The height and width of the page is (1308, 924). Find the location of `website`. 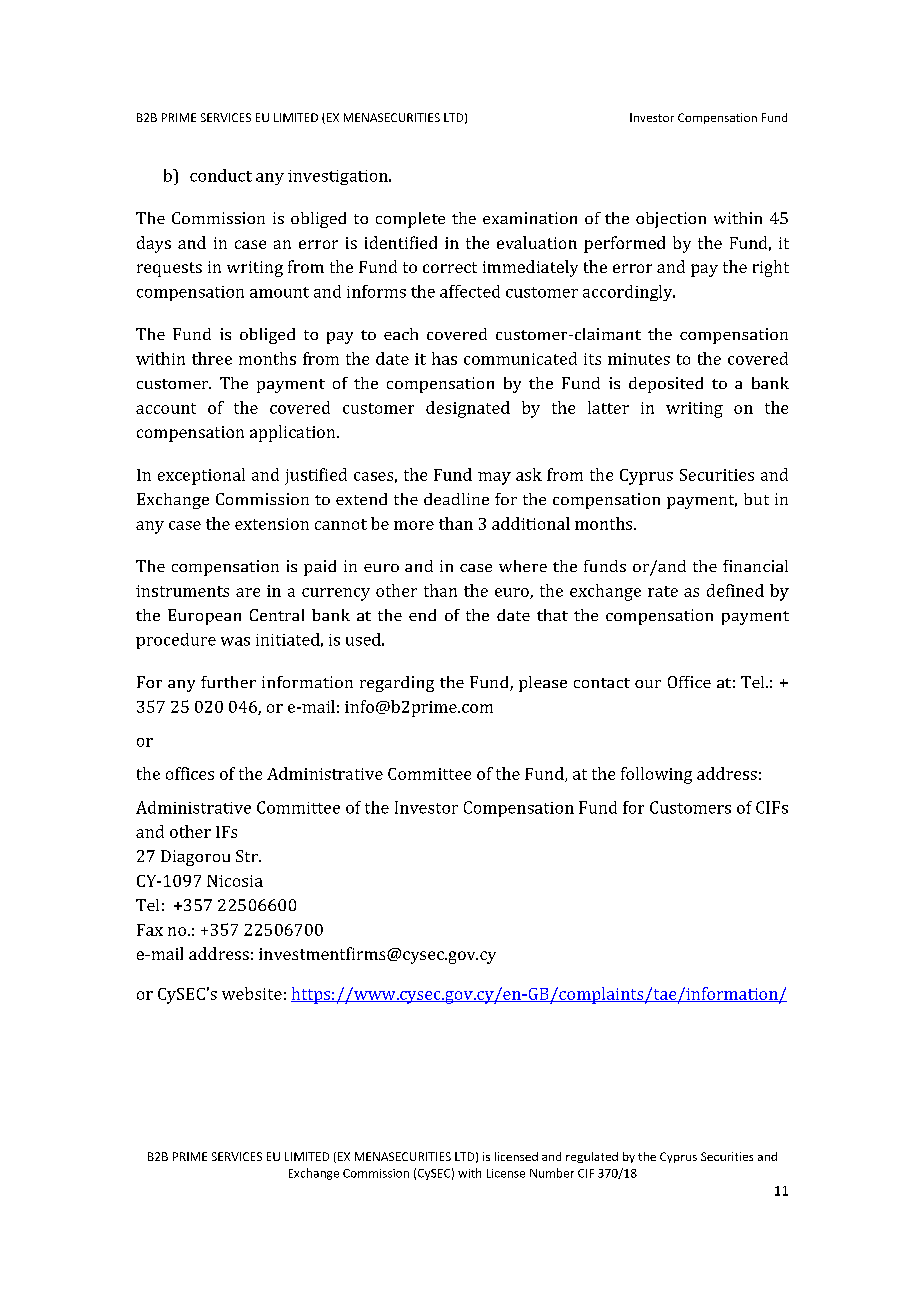

website is located at coordinates (252, 993).
